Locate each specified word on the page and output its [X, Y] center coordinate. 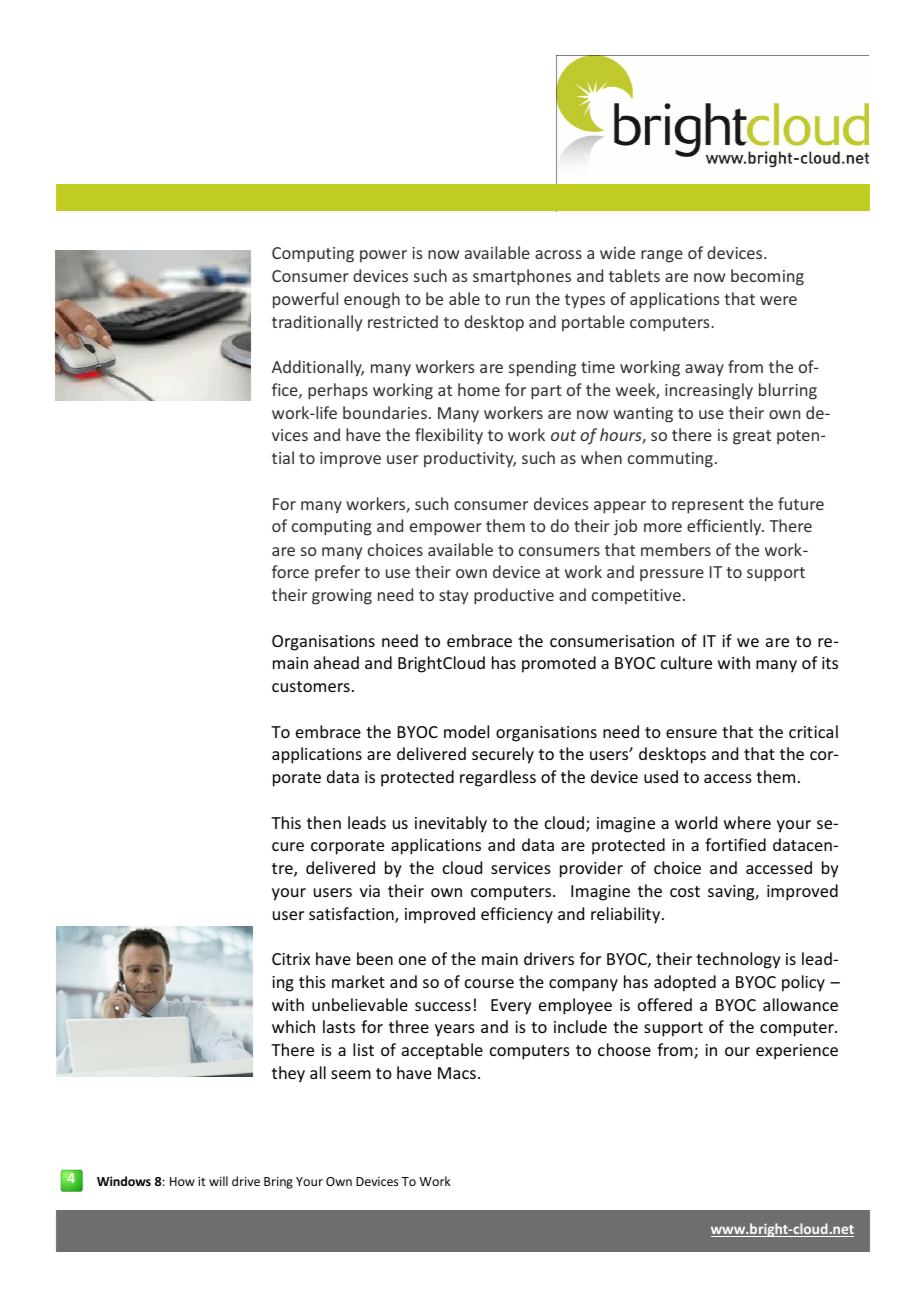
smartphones [522, 277]
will [218, 1181]
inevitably [451, 824]
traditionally [317, 323]
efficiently [725, 527]
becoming [767, 277]
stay [453, 597]
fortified [735, 844]
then [324, 822]
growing [342, 597]
